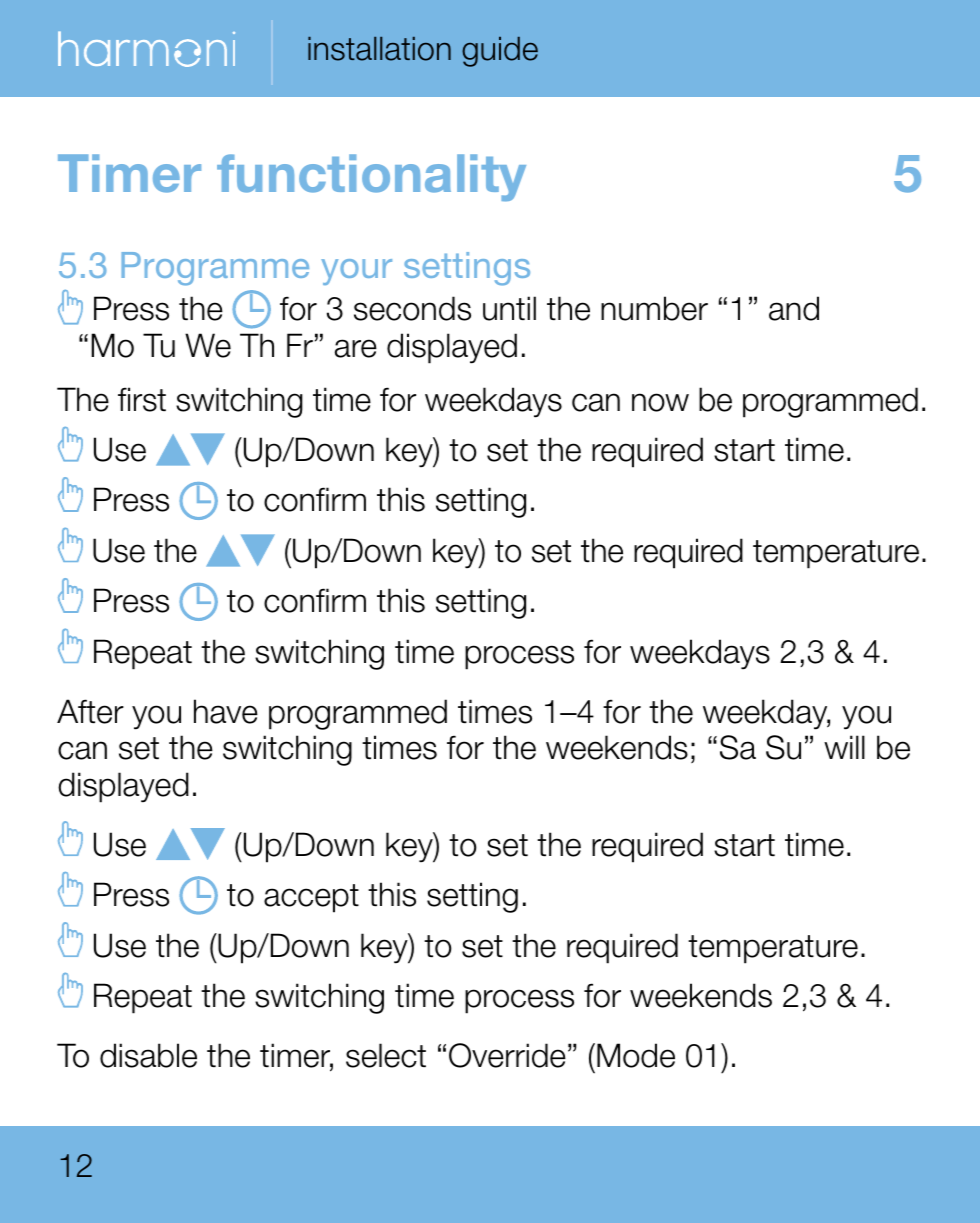  Describe the element at coordinates (660, 402) in the image. I see `now` at that location.
